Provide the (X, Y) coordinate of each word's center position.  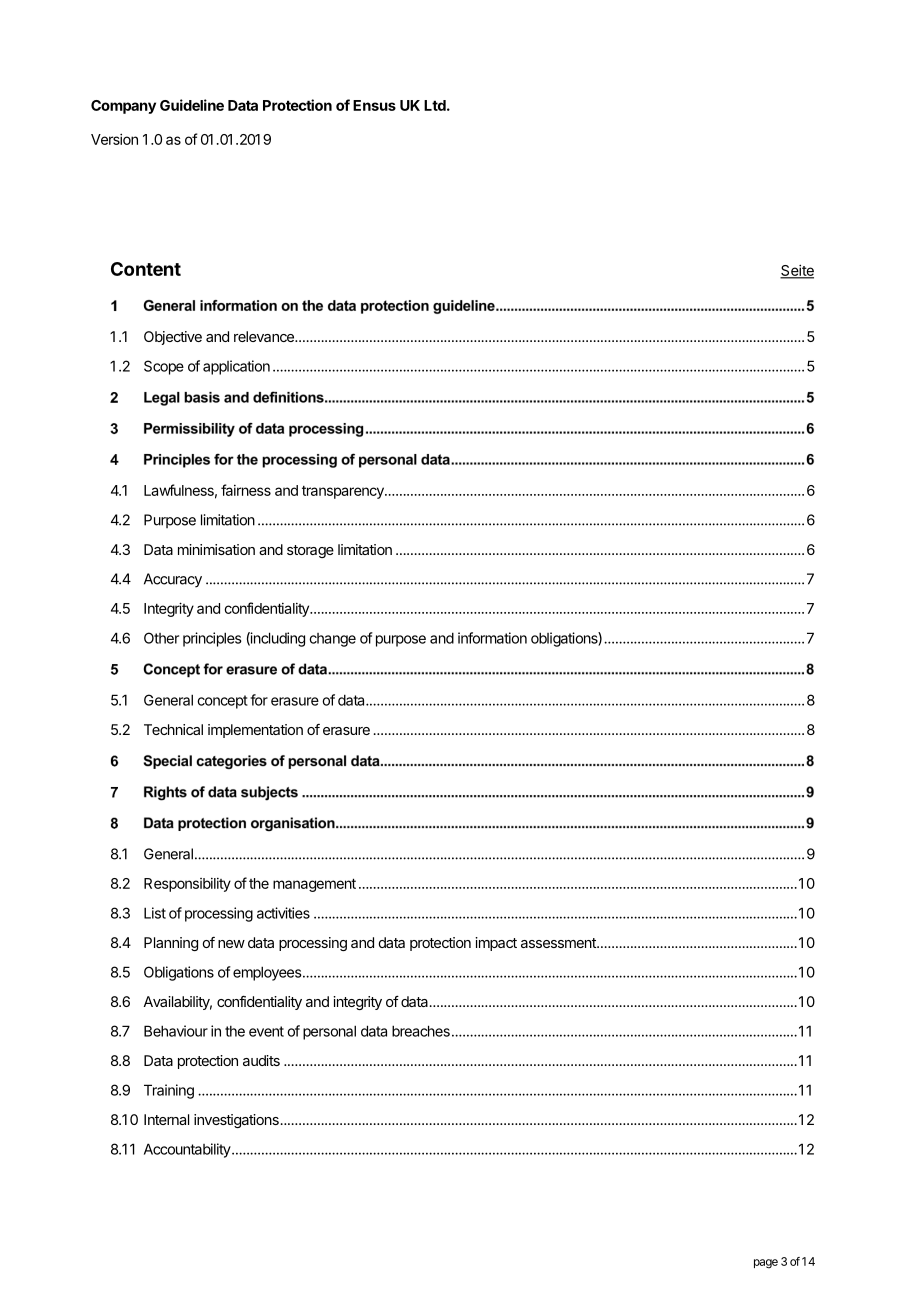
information (492, 638)
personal (329, 1032)
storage (310, 551)
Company (123, 107)
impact (496, 944)
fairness (246, 490)
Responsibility (187, 885)
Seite (797, 271)
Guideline (192, 105)
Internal (166, 1119)
